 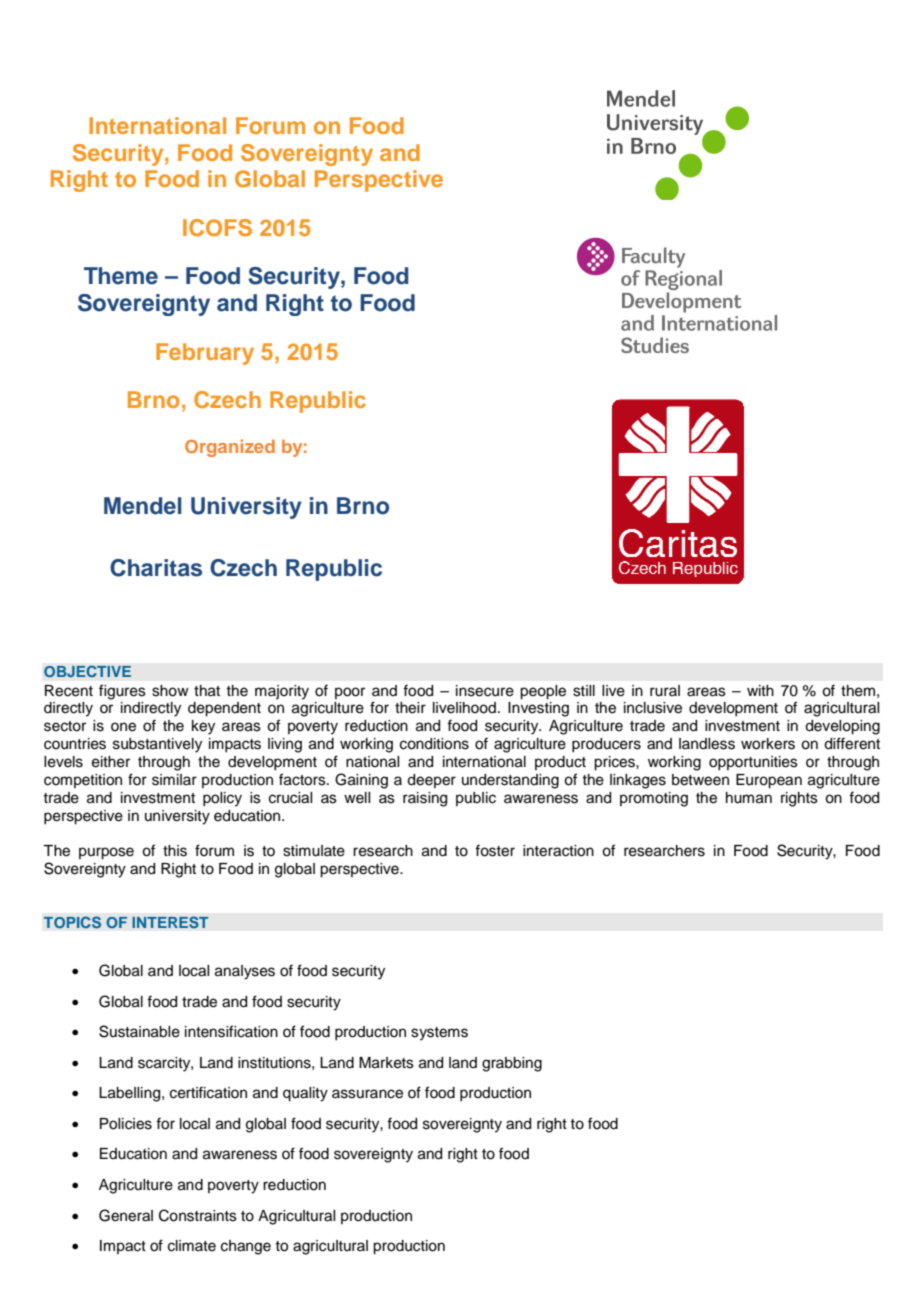 I want to click on February, so click(x=205, y=354).
